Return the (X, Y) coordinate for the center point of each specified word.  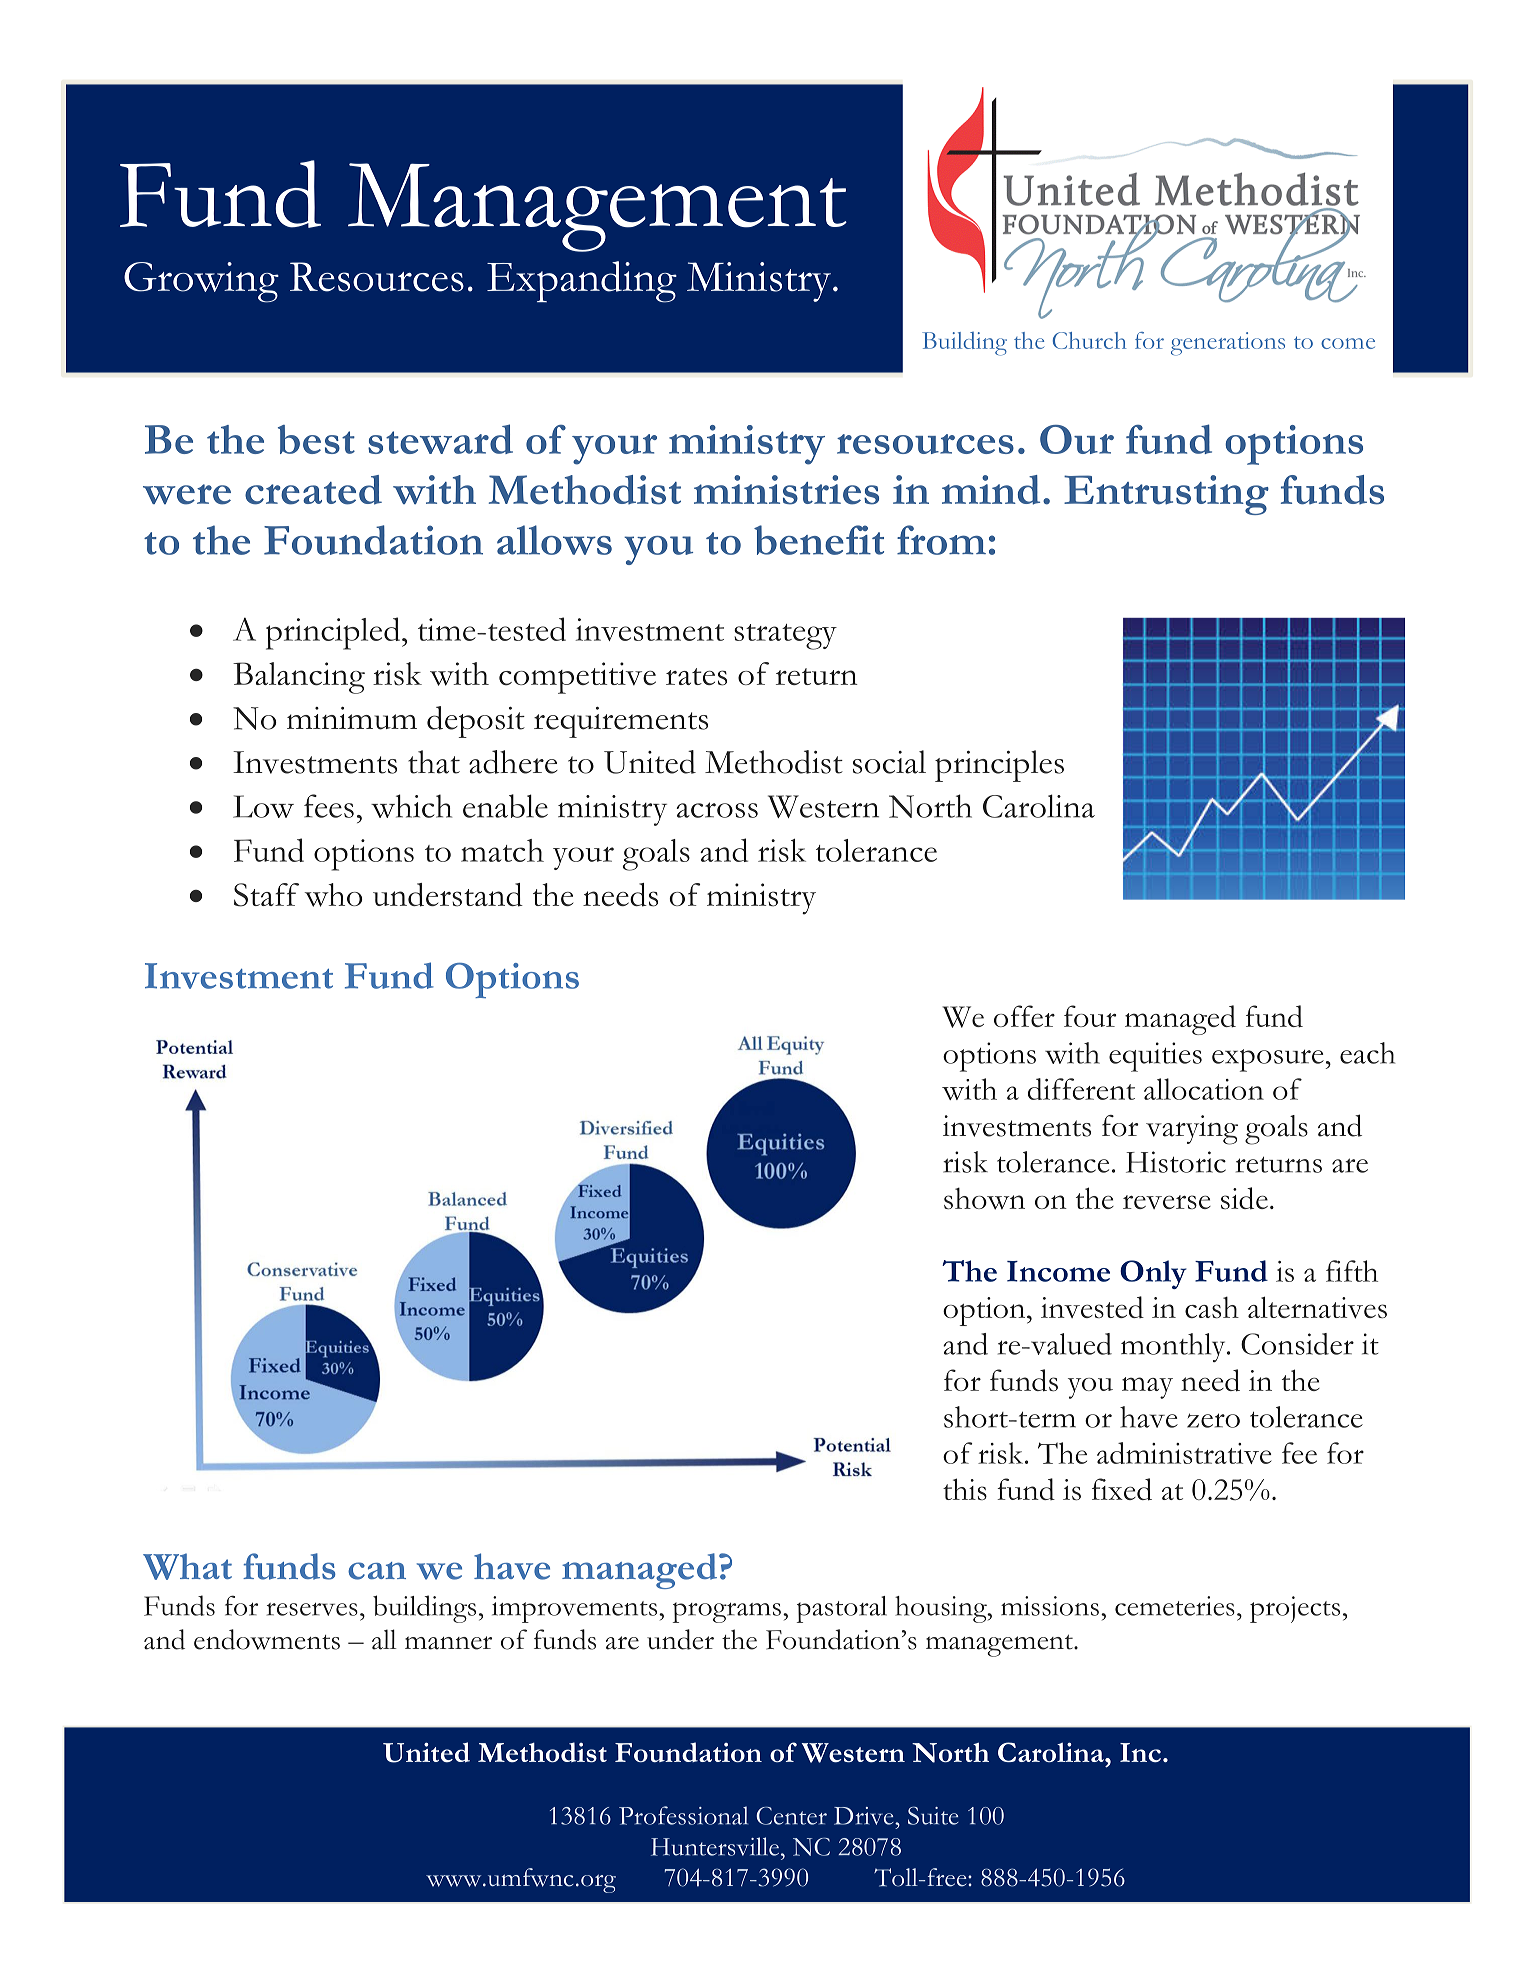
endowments (267, 1639)
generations (1228, 344)
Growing (201, 282)
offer (1024, 1016)
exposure (1269, 1060)
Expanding (582, 282)
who (333, 895)
